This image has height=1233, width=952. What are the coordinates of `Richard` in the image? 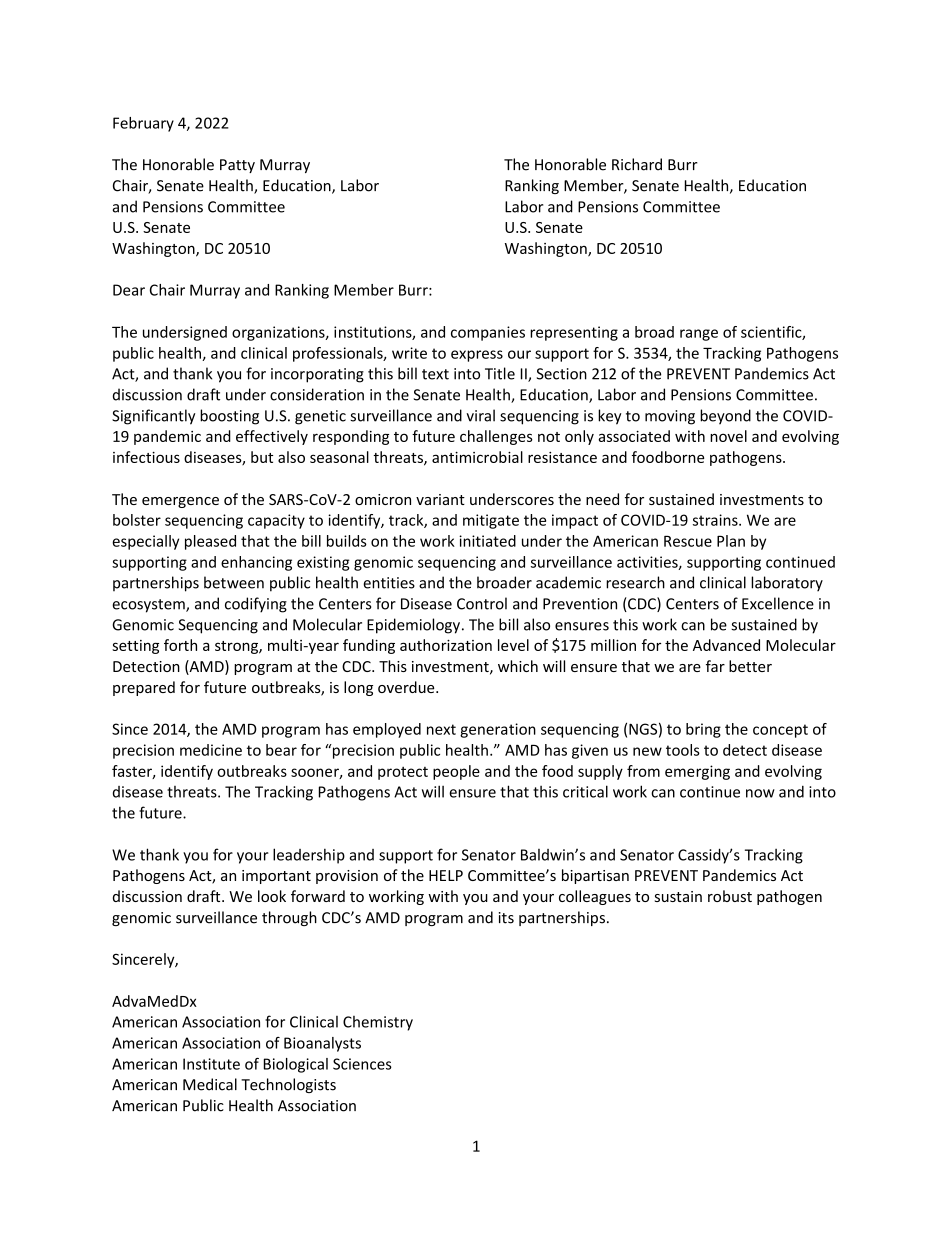 It's located at (637, 164).
